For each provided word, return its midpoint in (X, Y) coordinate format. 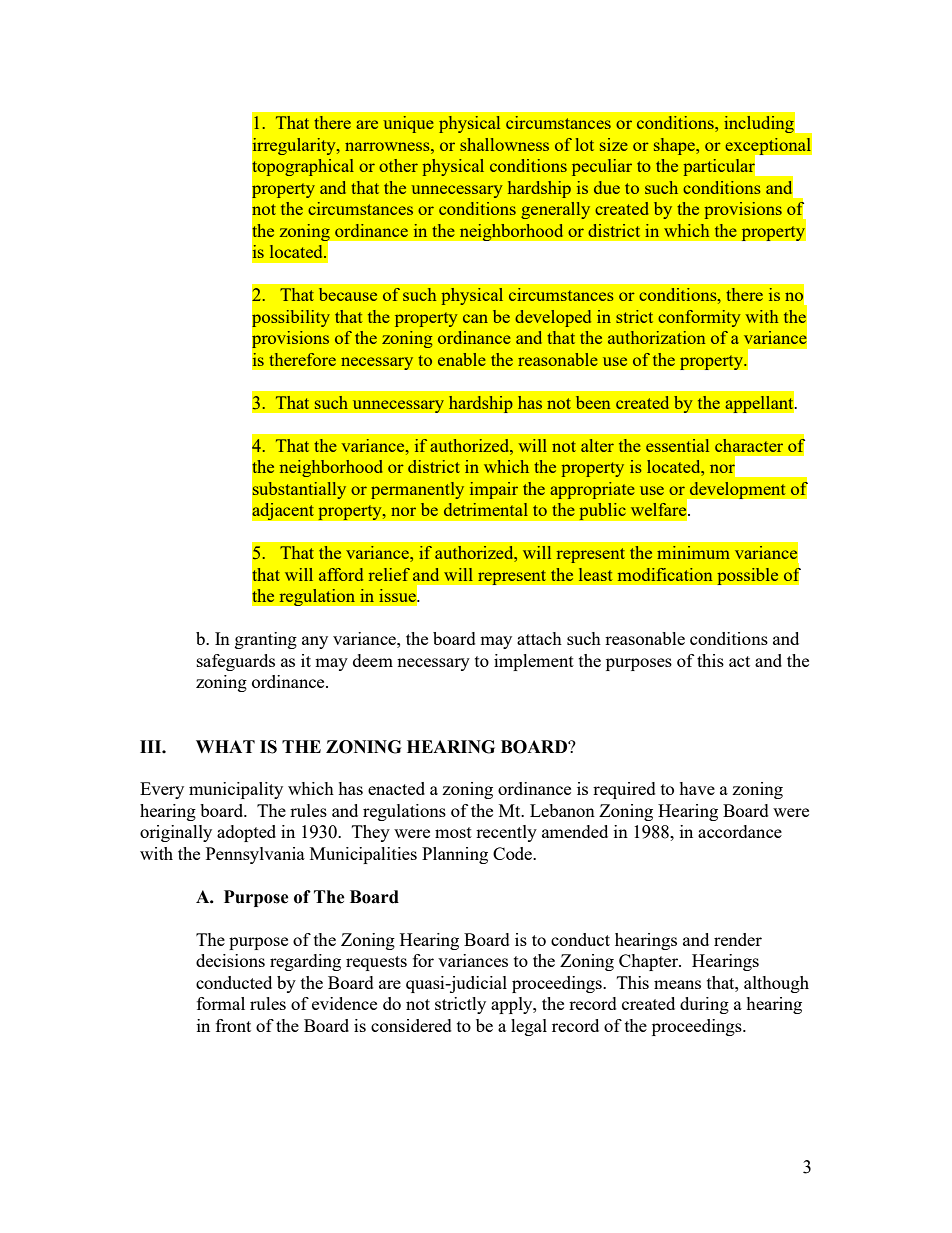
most (453, 832)
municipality (236, 790)
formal (221, 1003)
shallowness (504, 144)
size (614, 144)
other (398, 165)
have (697, 788)
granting (266, 640)
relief (389, 574)
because (348, 294)
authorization (656, 337)
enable (462, 359)
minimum (693, 552)
